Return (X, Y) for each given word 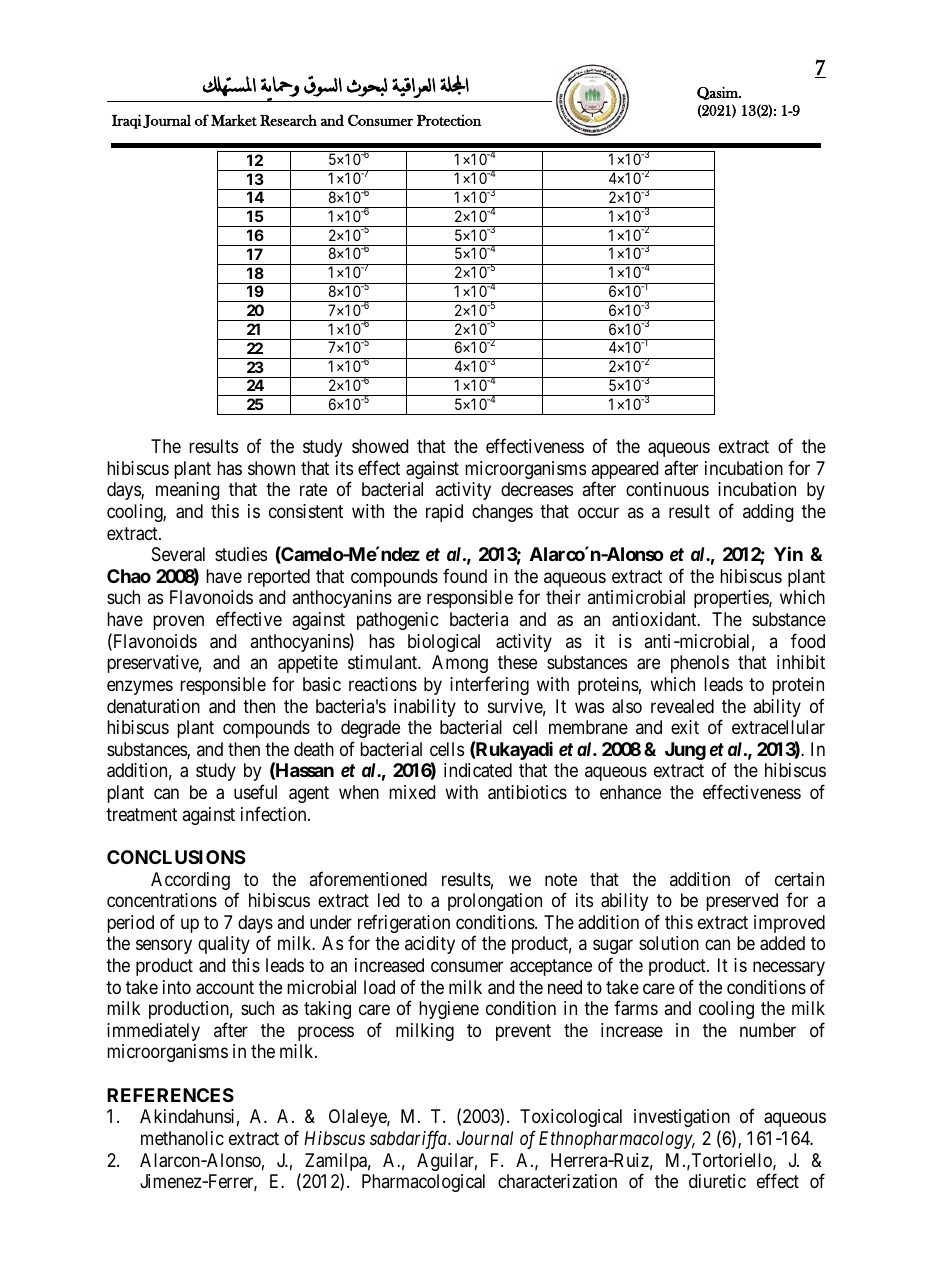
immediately (153, 1032)
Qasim (718, 93)
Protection (449, 120)
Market (234, 120)
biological (444, 643)
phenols (700, 664)
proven (178, 622)
